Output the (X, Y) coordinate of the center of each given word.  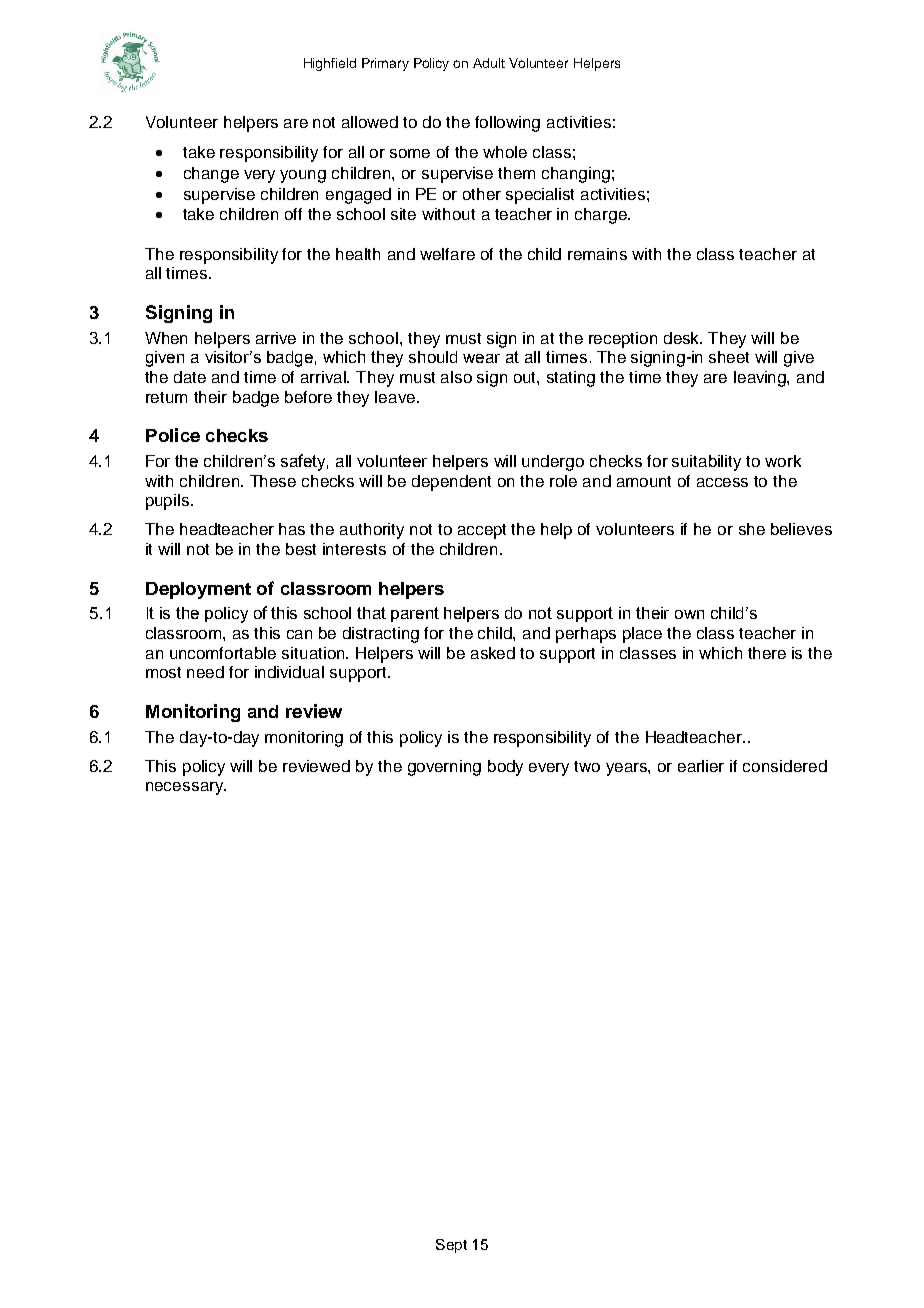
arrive (276, 338)
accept (482, 531)
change (211, 175)
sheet (729, 357)
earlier (701, 766)
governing (444, 768)
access (722, 482)
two (587, 766)
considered (785, 766)
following (507, 124)
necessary (186, 788)
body (505, 768)
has (292, 529)
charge (602, 216)
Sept (451, 1246)
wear (481, 358)
